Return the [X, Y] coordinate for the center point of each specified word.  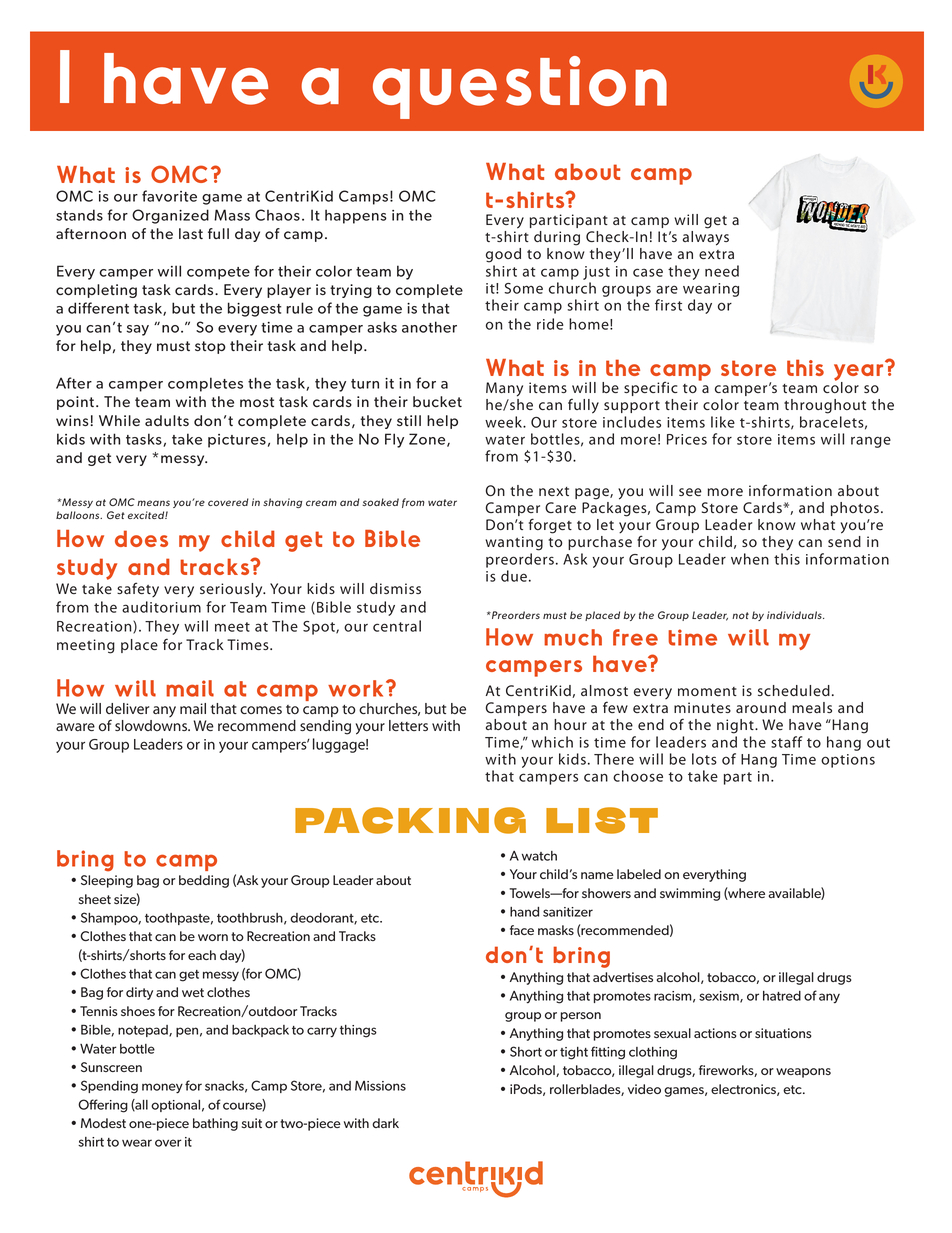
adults [167, 420]
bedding [204, 881]
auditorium [161, 607]
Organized [170, 216]
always [706, 238]
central [397, 626]
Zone [428, 440]
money [162, 1088]
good [503, 255]
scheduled [794, 690]
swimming [690, 894]
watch [539, 856]
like [723, 422]
